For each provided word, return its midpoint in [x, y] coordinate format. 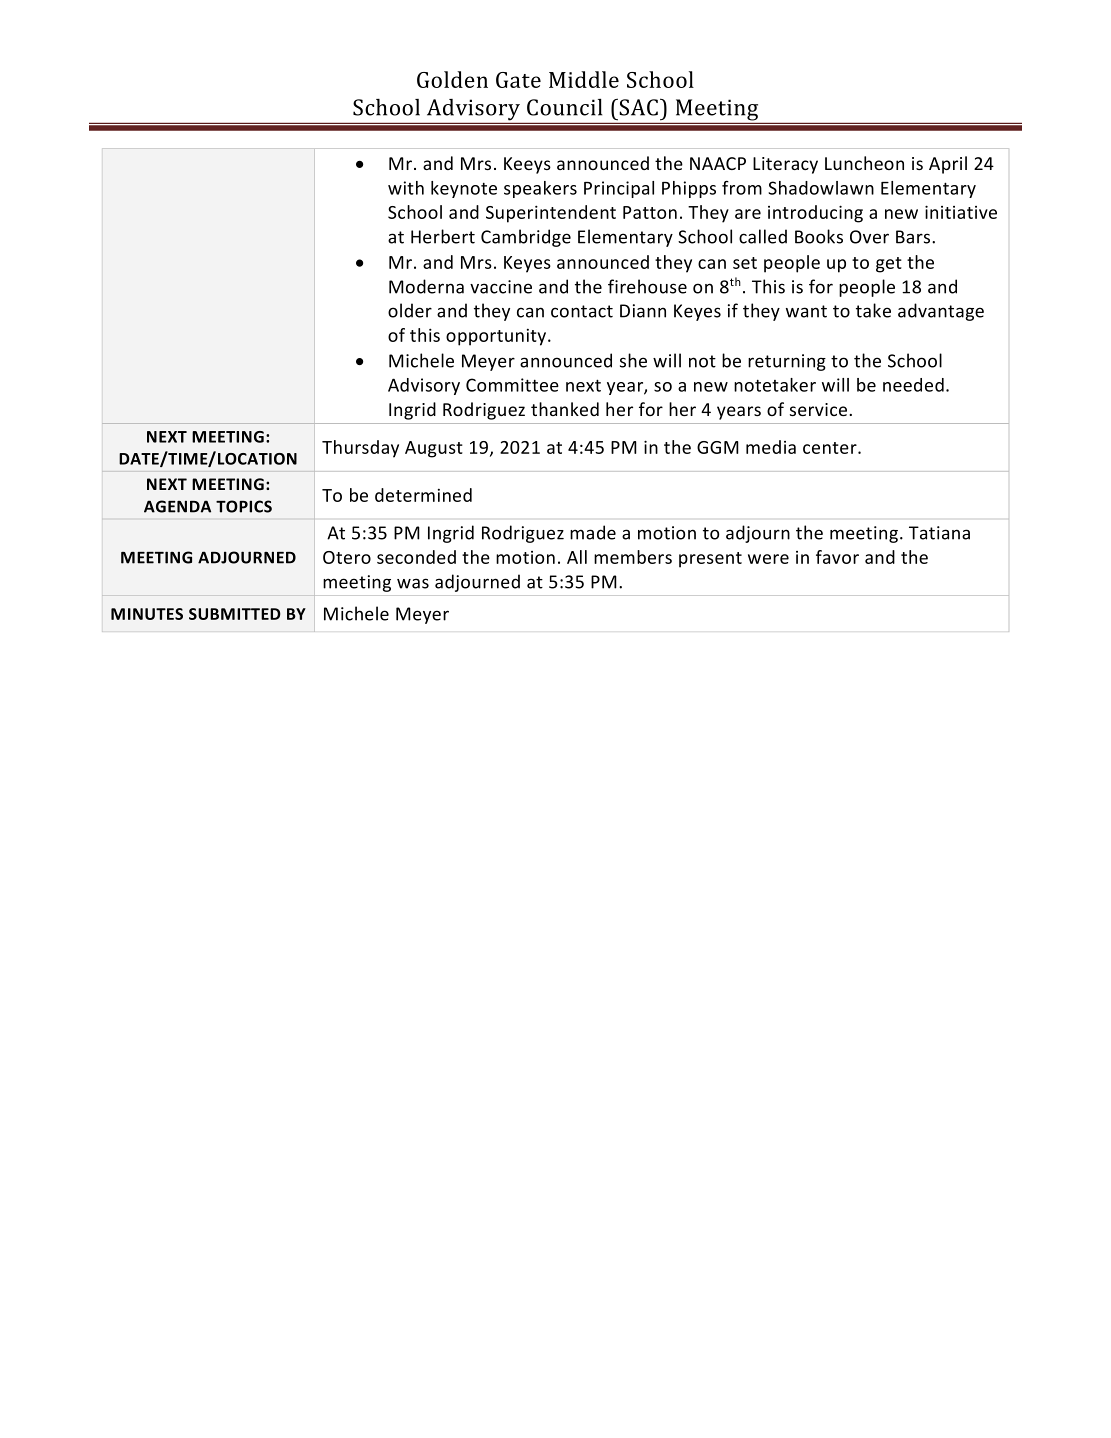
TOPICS [244, 506]
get [889, 265]
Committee [512, 385]
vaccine [501, 287]
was [413, 583]
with [406, 188]
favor [837, 557]
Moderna [426, 286]
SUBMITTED [235, 614]
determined [423, 495]
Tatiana [939, 533]
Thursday [360, 449]
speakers [540, 189]
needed [913, 385]
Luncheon [864, 163]
